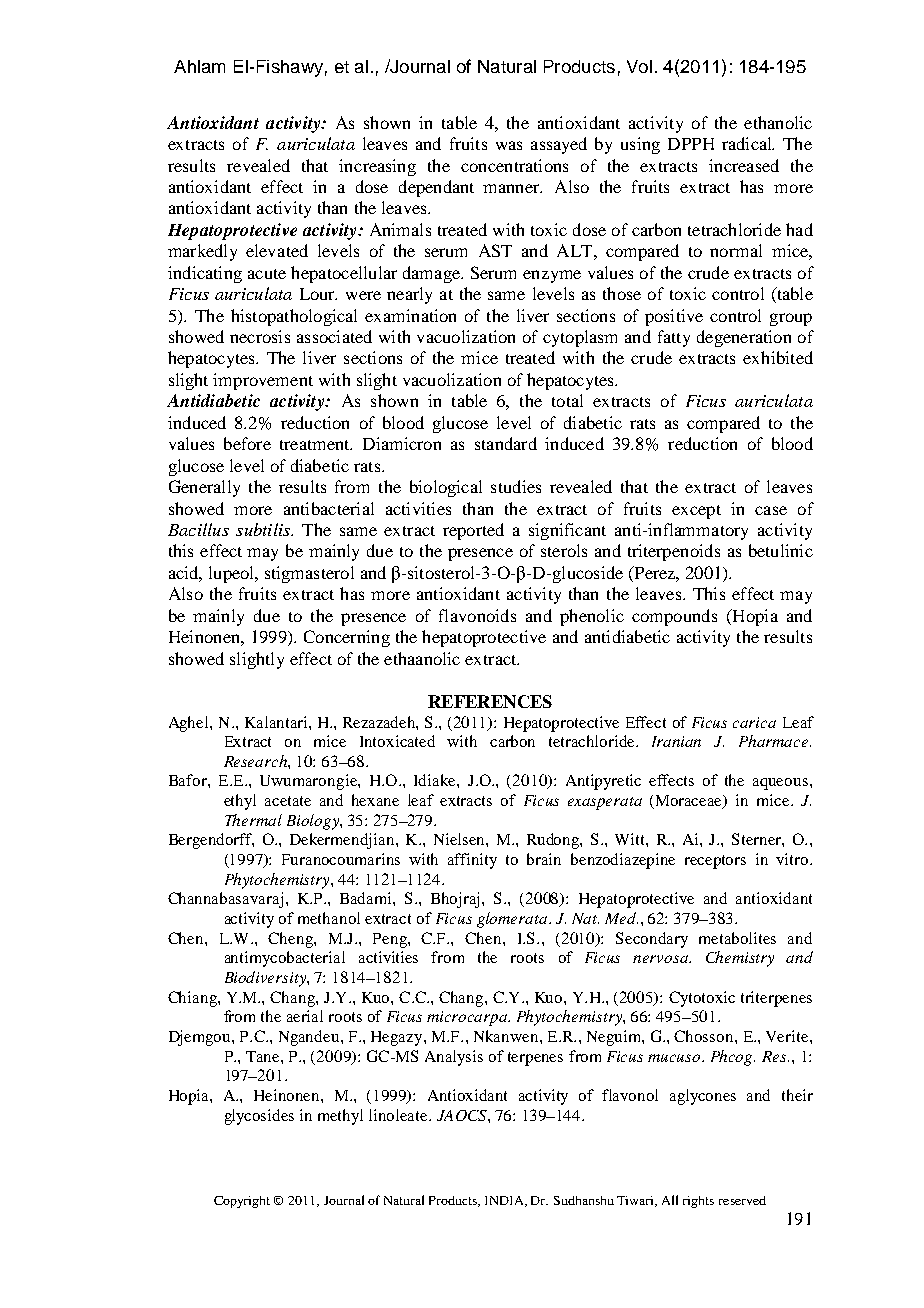 This document has width=924, height=1308. I want to click on flavonoids, so click(477, 615).
